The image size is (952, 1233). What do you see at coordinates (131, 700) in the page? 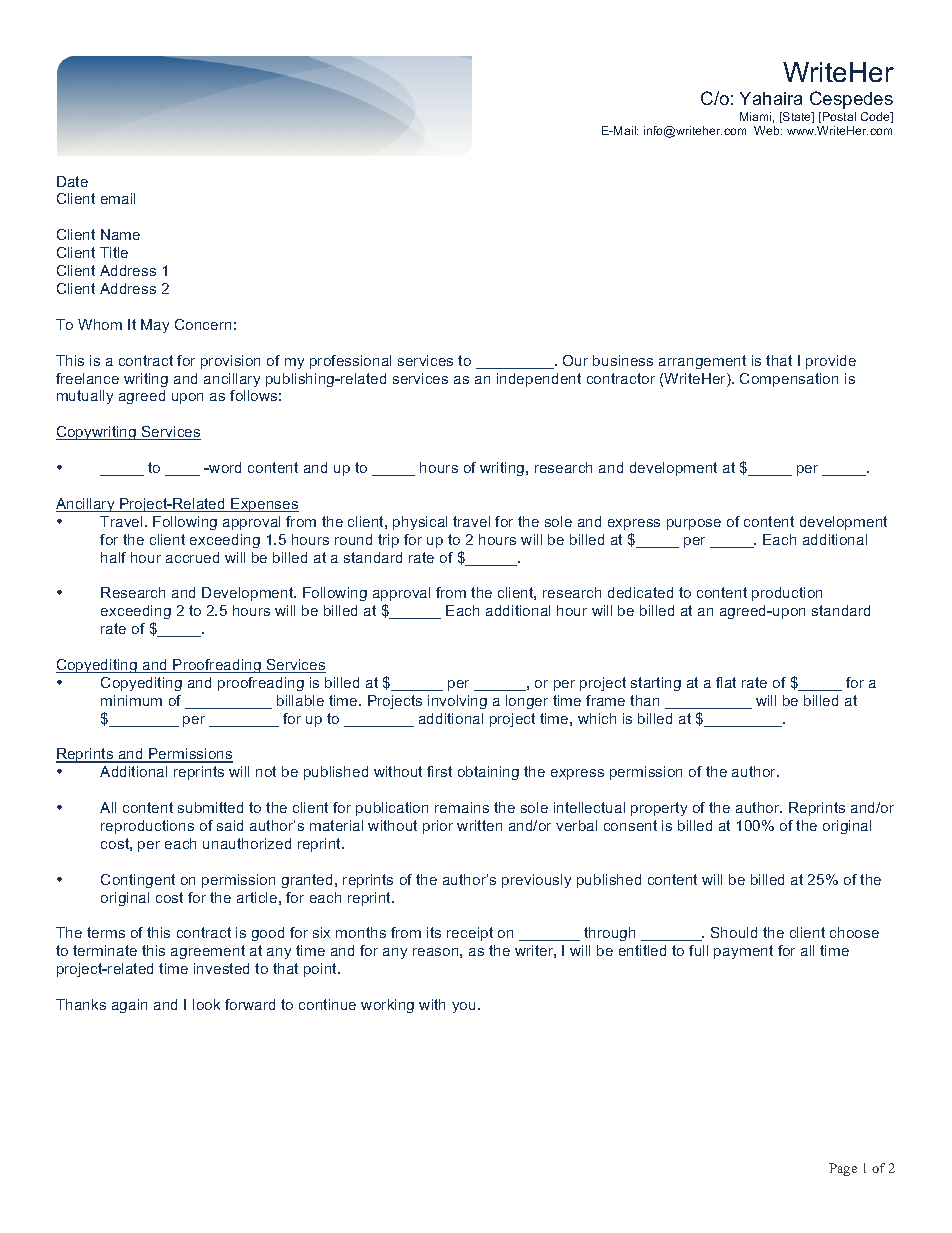
I see `minimum` at bounding box center [131, 700].
